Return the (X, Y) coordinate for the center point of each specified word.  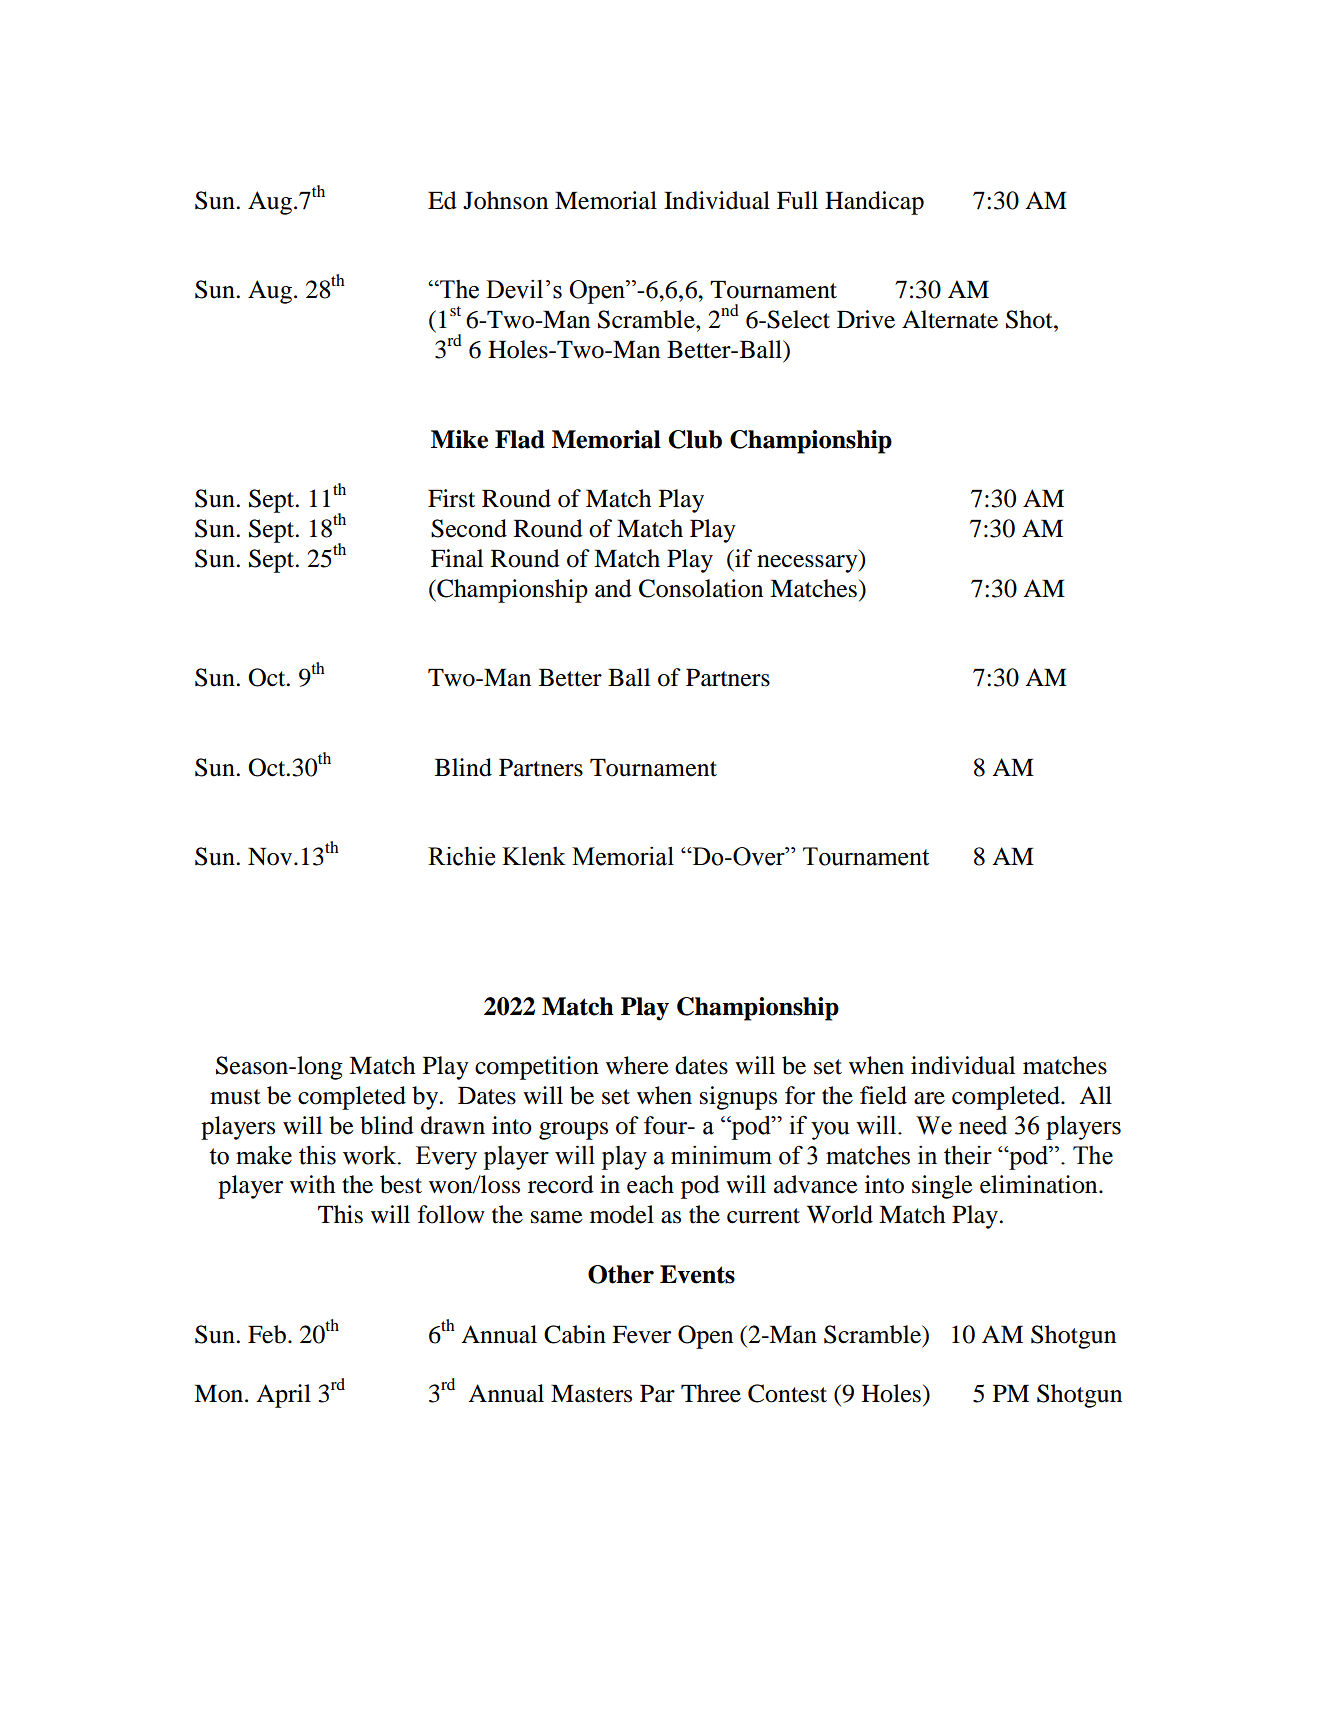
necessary (808, 564)
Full (797, 200)
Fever (641, 1334)
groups (573, 1131)
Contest (787, 1393)
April (283, 1396)
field (883, 1095)
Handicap (874, 203)
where (637, 1065)
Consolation (701, 588)
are (929, 1098)
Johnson (505, 200)
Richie (461, 856)
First (451, 498)
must (235, 1097)
